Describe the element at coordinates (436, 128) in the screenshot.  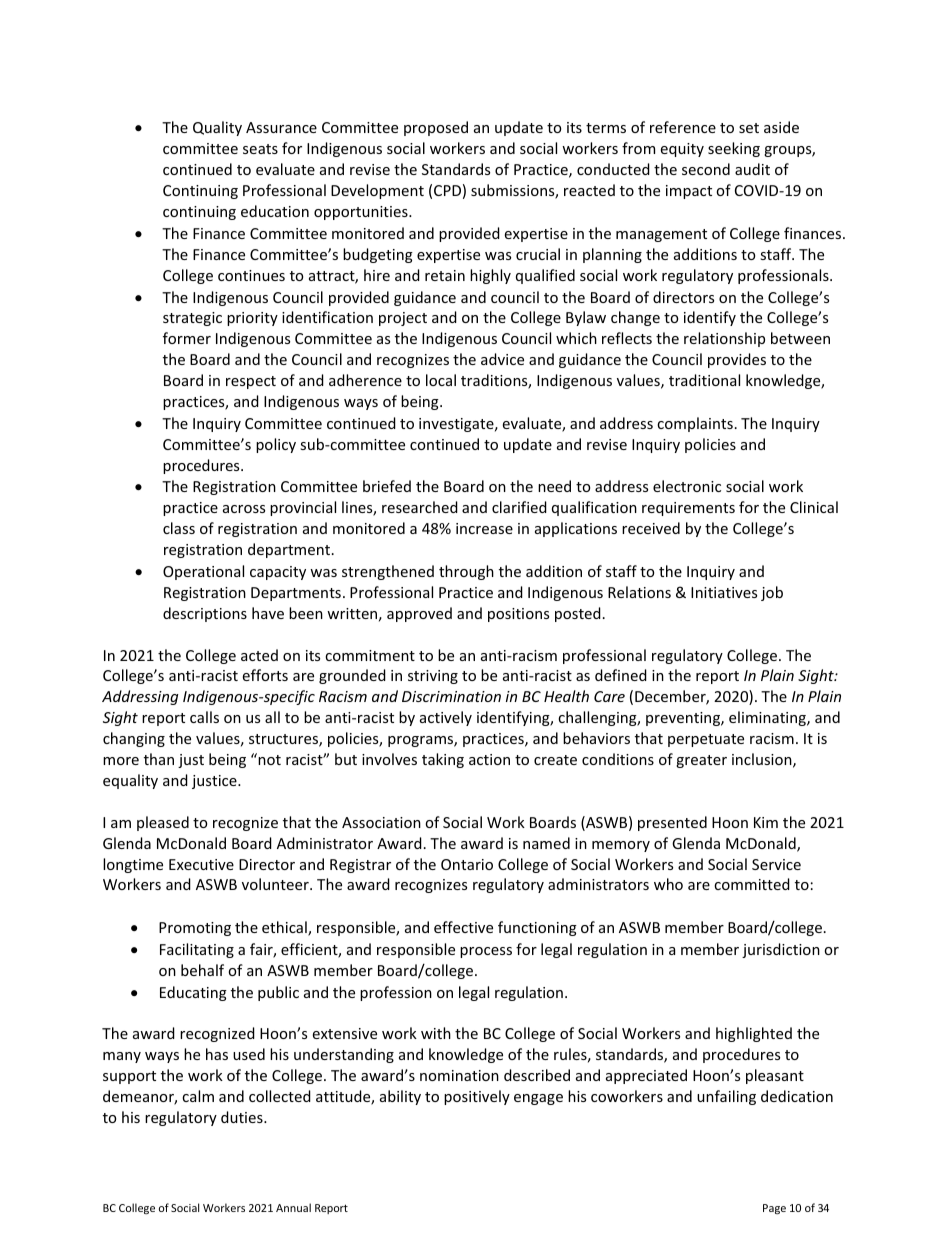
I see `proposed` at that location.
